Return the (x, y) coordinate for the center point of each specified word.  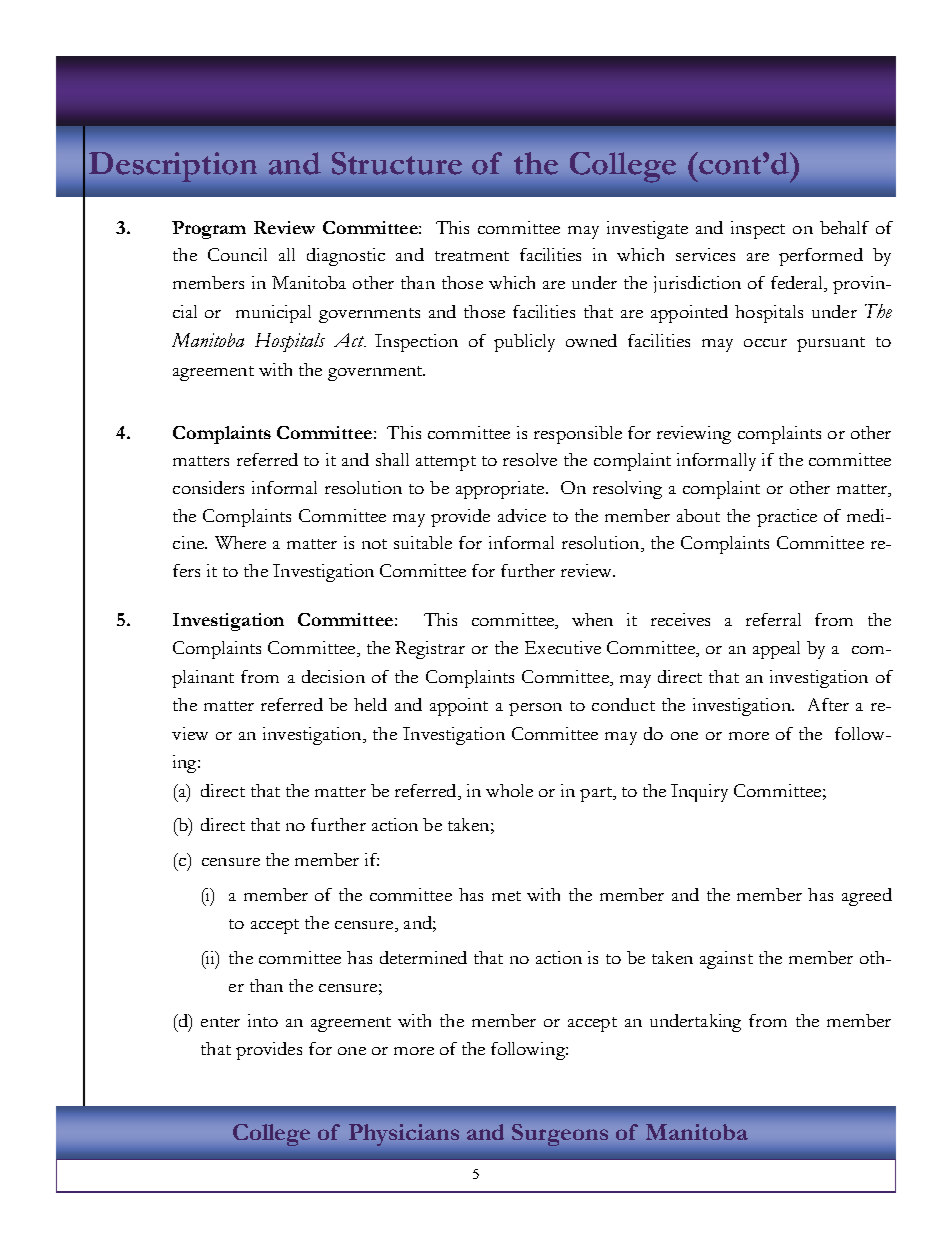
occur (765, 343)
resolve (530, 459)
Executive (563, 647)
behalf (844, 227)
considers (208, 487)
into (263, 1020)
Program (209, 230)
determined (423, 957)
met (506, 896)
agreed (867, 897)
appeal (776, 650)
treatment (472, 256)
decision (333, 676)
